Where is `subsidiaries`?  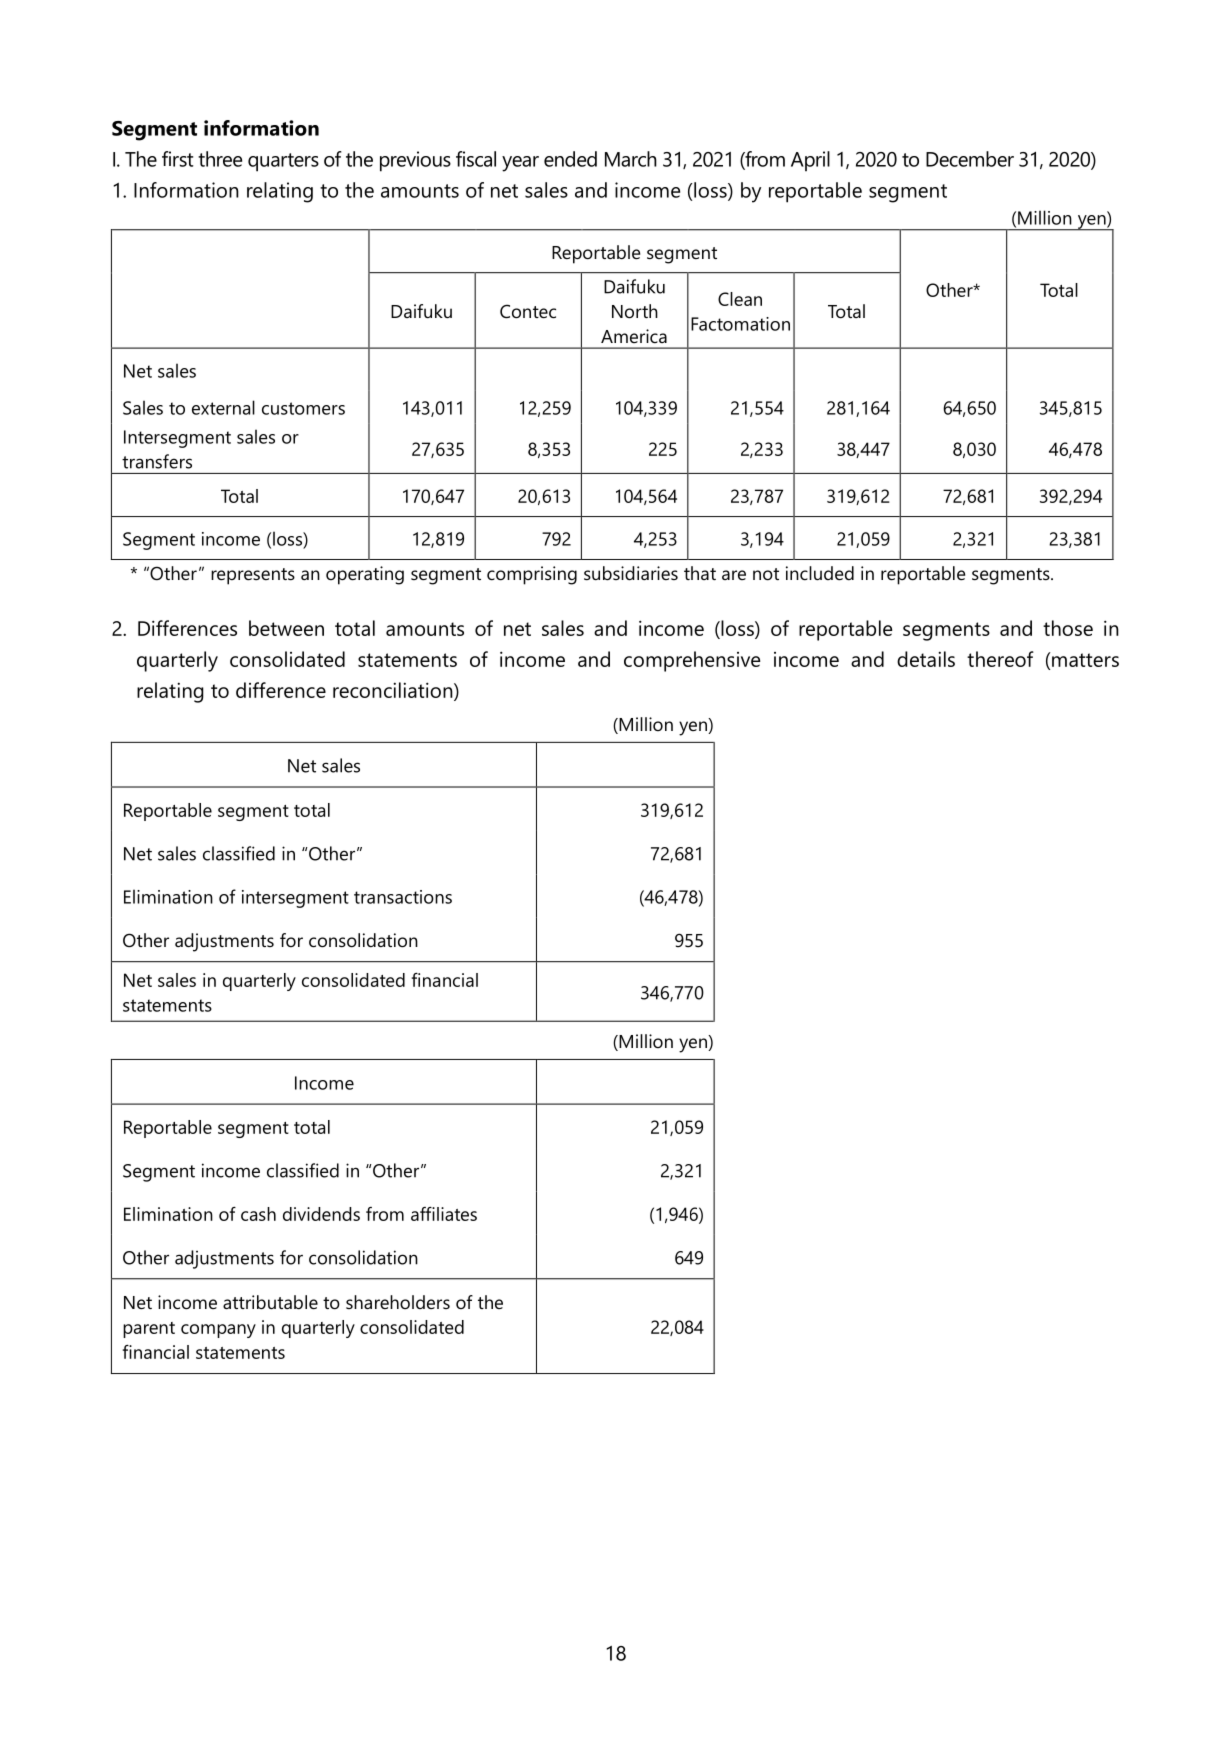 subsidiaries is located at coordinates (631, 573).
